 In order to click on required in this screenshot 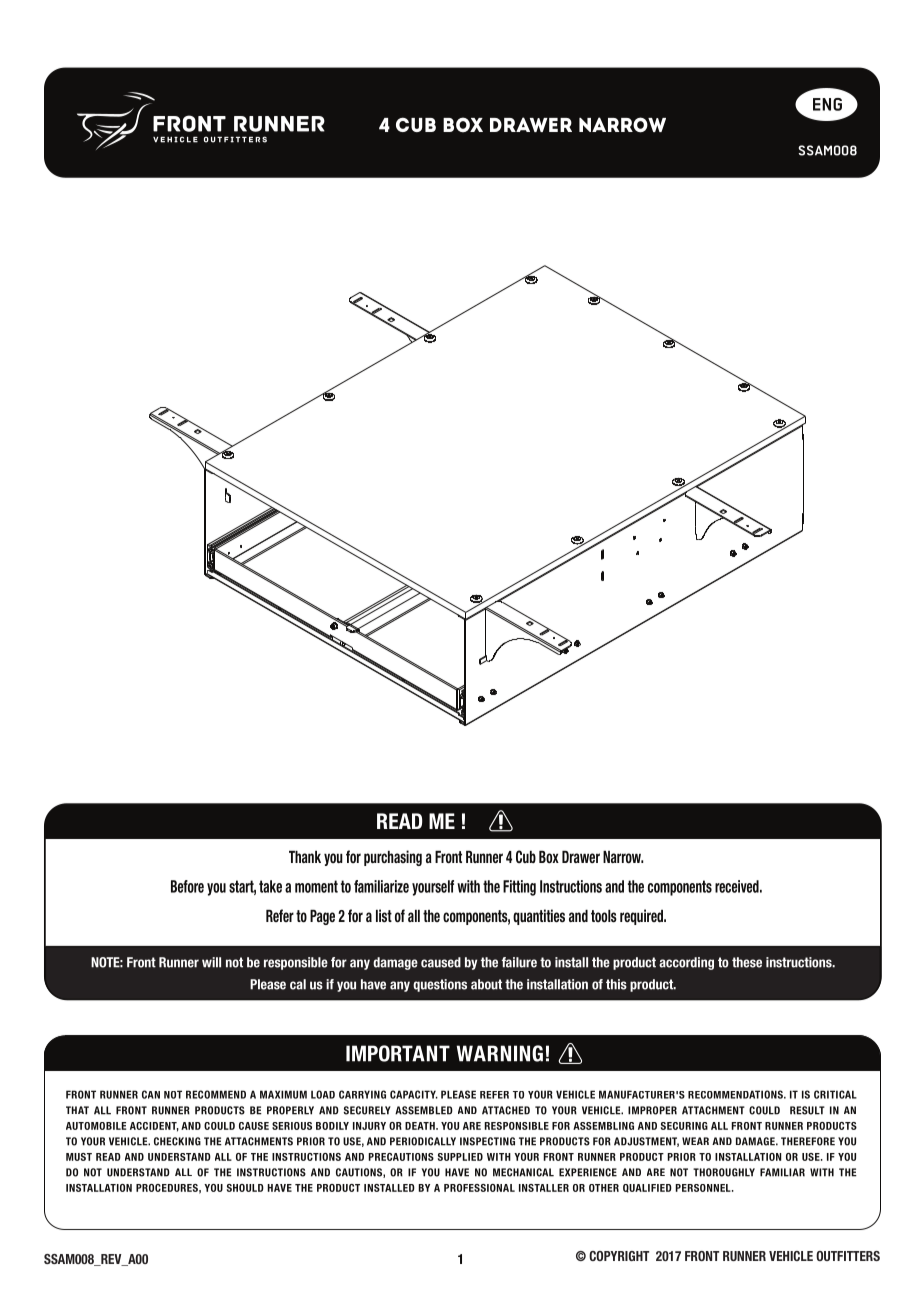, I will do `click(642, 917)`.
